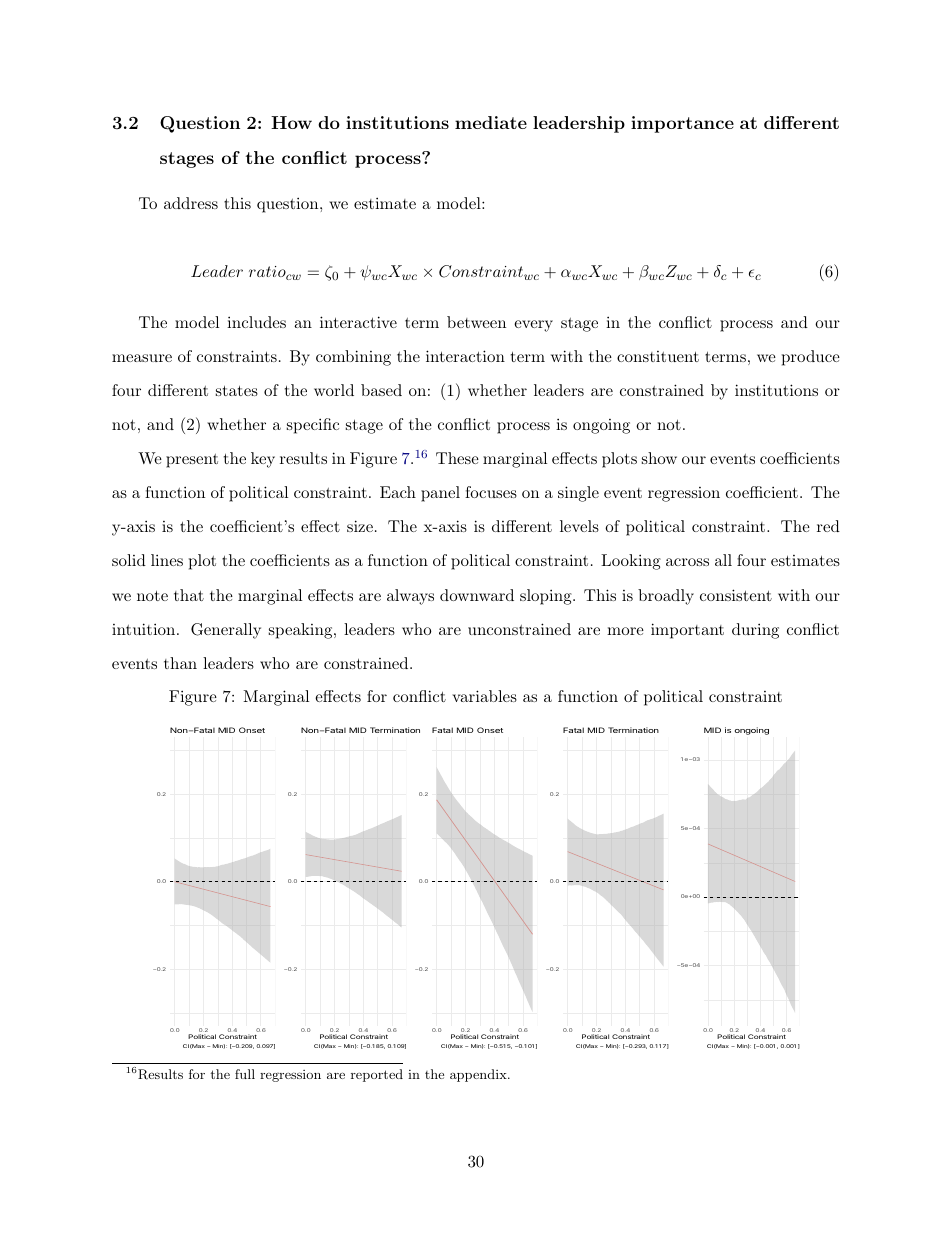 This screenshot has height=1233, width=952. I want to click on consistent, so click(736, 595).
